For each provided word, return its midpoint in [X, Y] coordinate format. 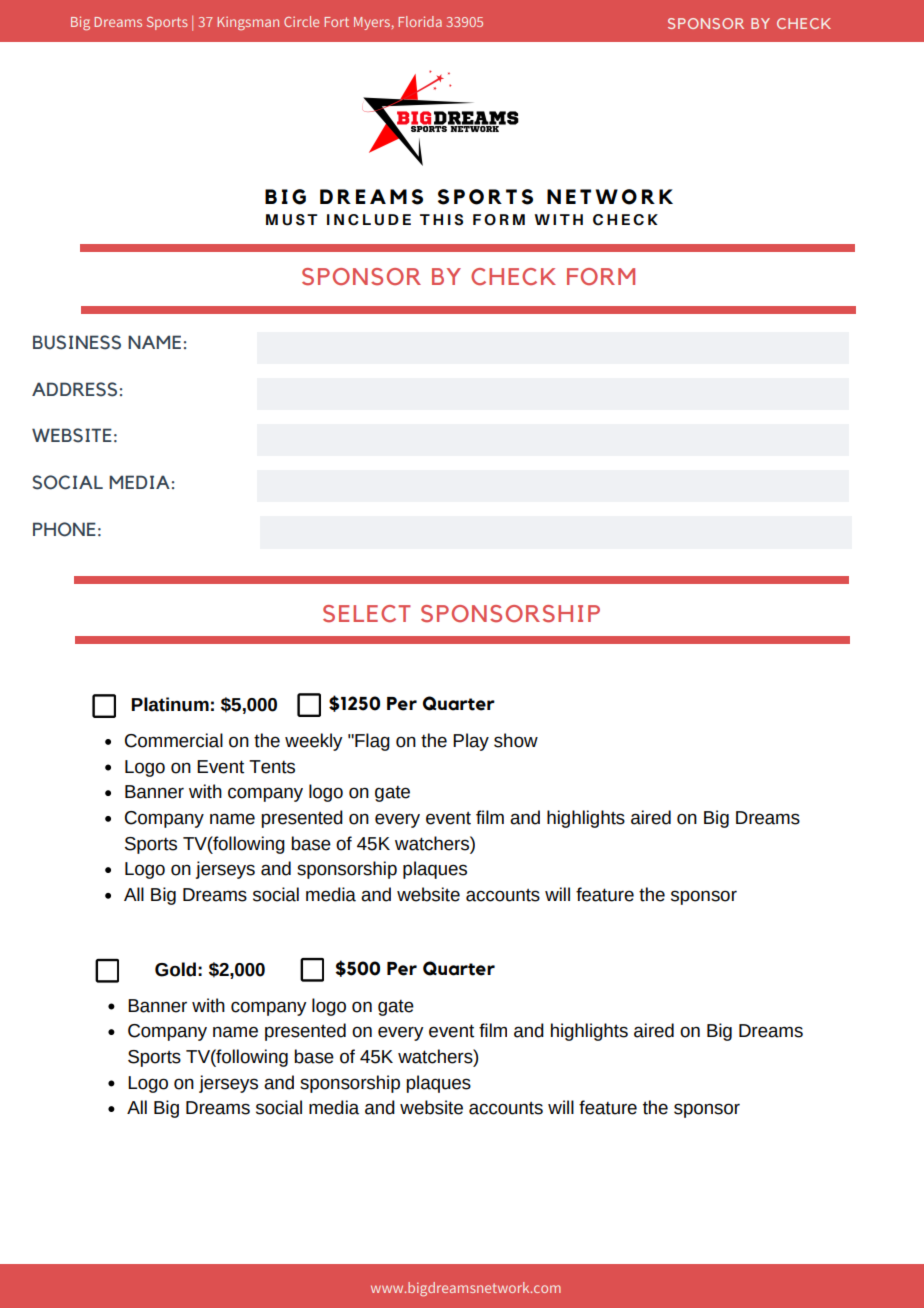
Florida [420, 21]
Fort [336, 22]
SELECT [367, 614]
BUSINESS [77, 342]
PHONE [64, 529]
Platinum [170, 704]
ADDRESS [74, 389]
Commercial [174, 740]
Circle [301, 21]
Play [471, 742]
